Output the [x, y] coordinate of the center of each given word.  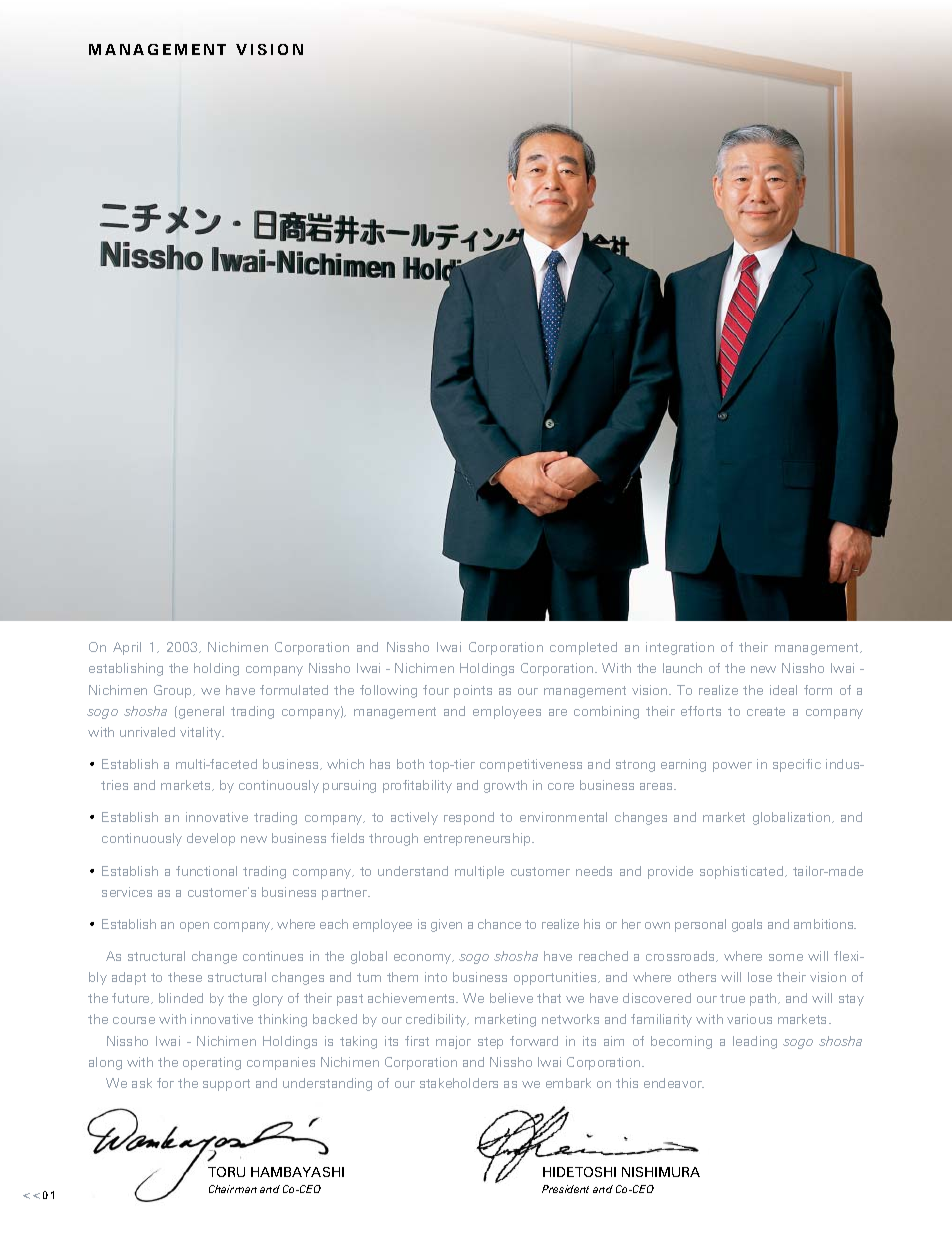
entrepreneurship [478, 839]
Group [174, 691]
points [473, 691]
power [732, 767]
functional [206, 871]
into [436, 977]
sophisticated [743, 872]
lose [760, 977]
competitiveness [531, 765]
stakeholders [459, 1083]
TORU [226, 1172]
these [185, 977]
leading [755, 1042]
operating [212, 1063]
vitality [201, 733]
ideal [783, 690]
